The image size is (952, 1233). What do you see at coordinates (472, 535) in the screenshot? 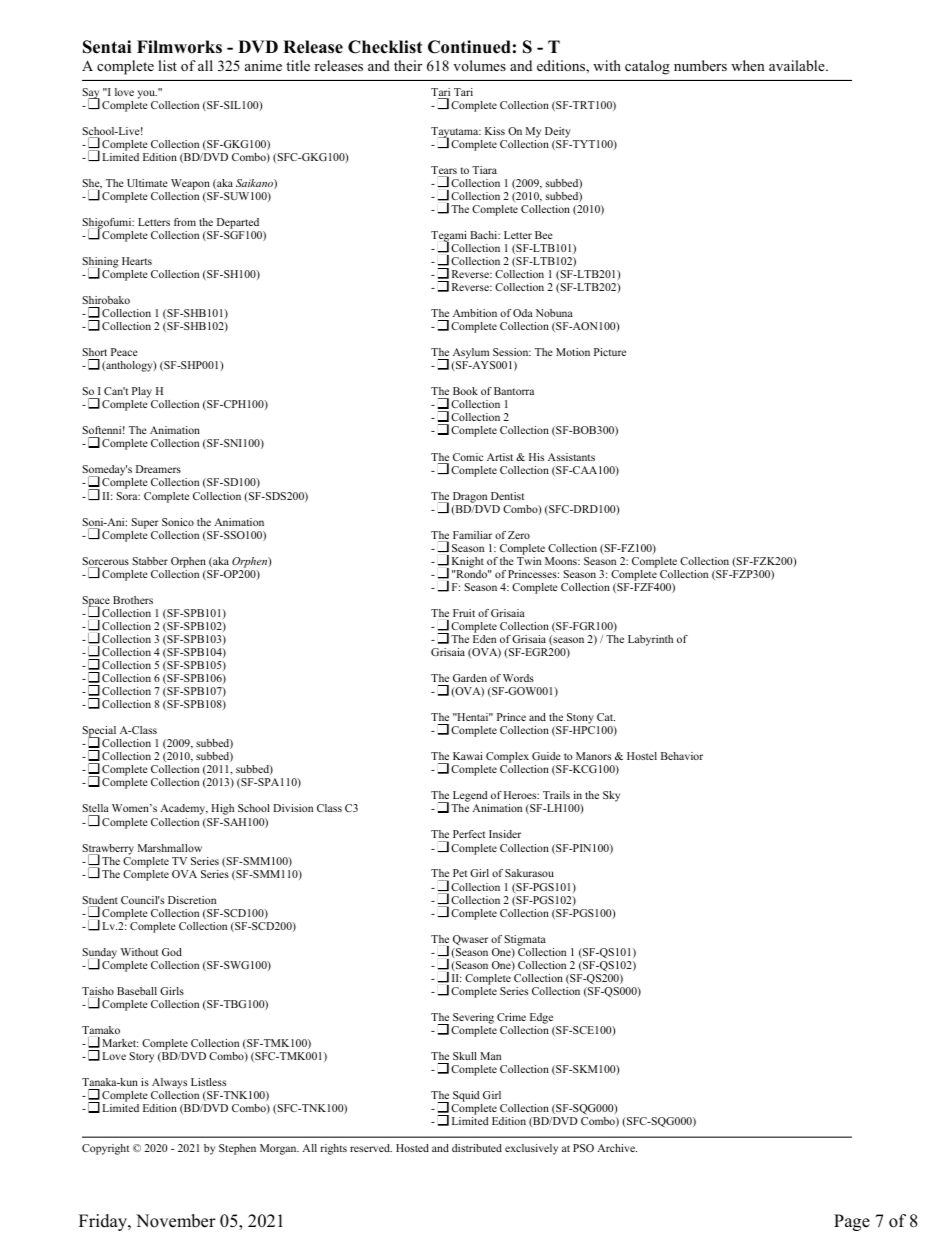
I see `Familiar` at bounding box center [472, 535].
